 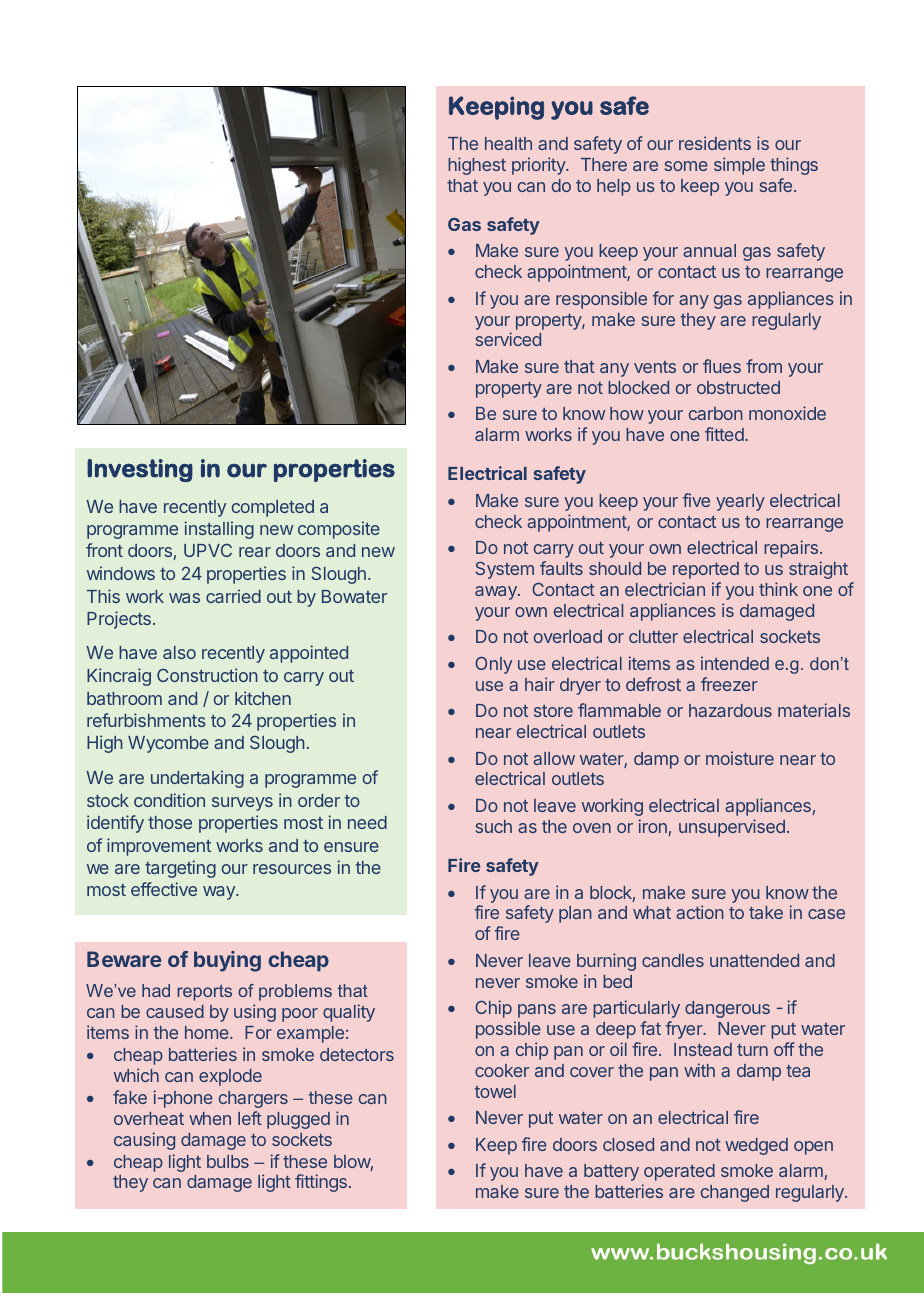 What do you see at coordinates (505, 570) in the screenshot?
I see `System` at bounding box center [505, 570].
